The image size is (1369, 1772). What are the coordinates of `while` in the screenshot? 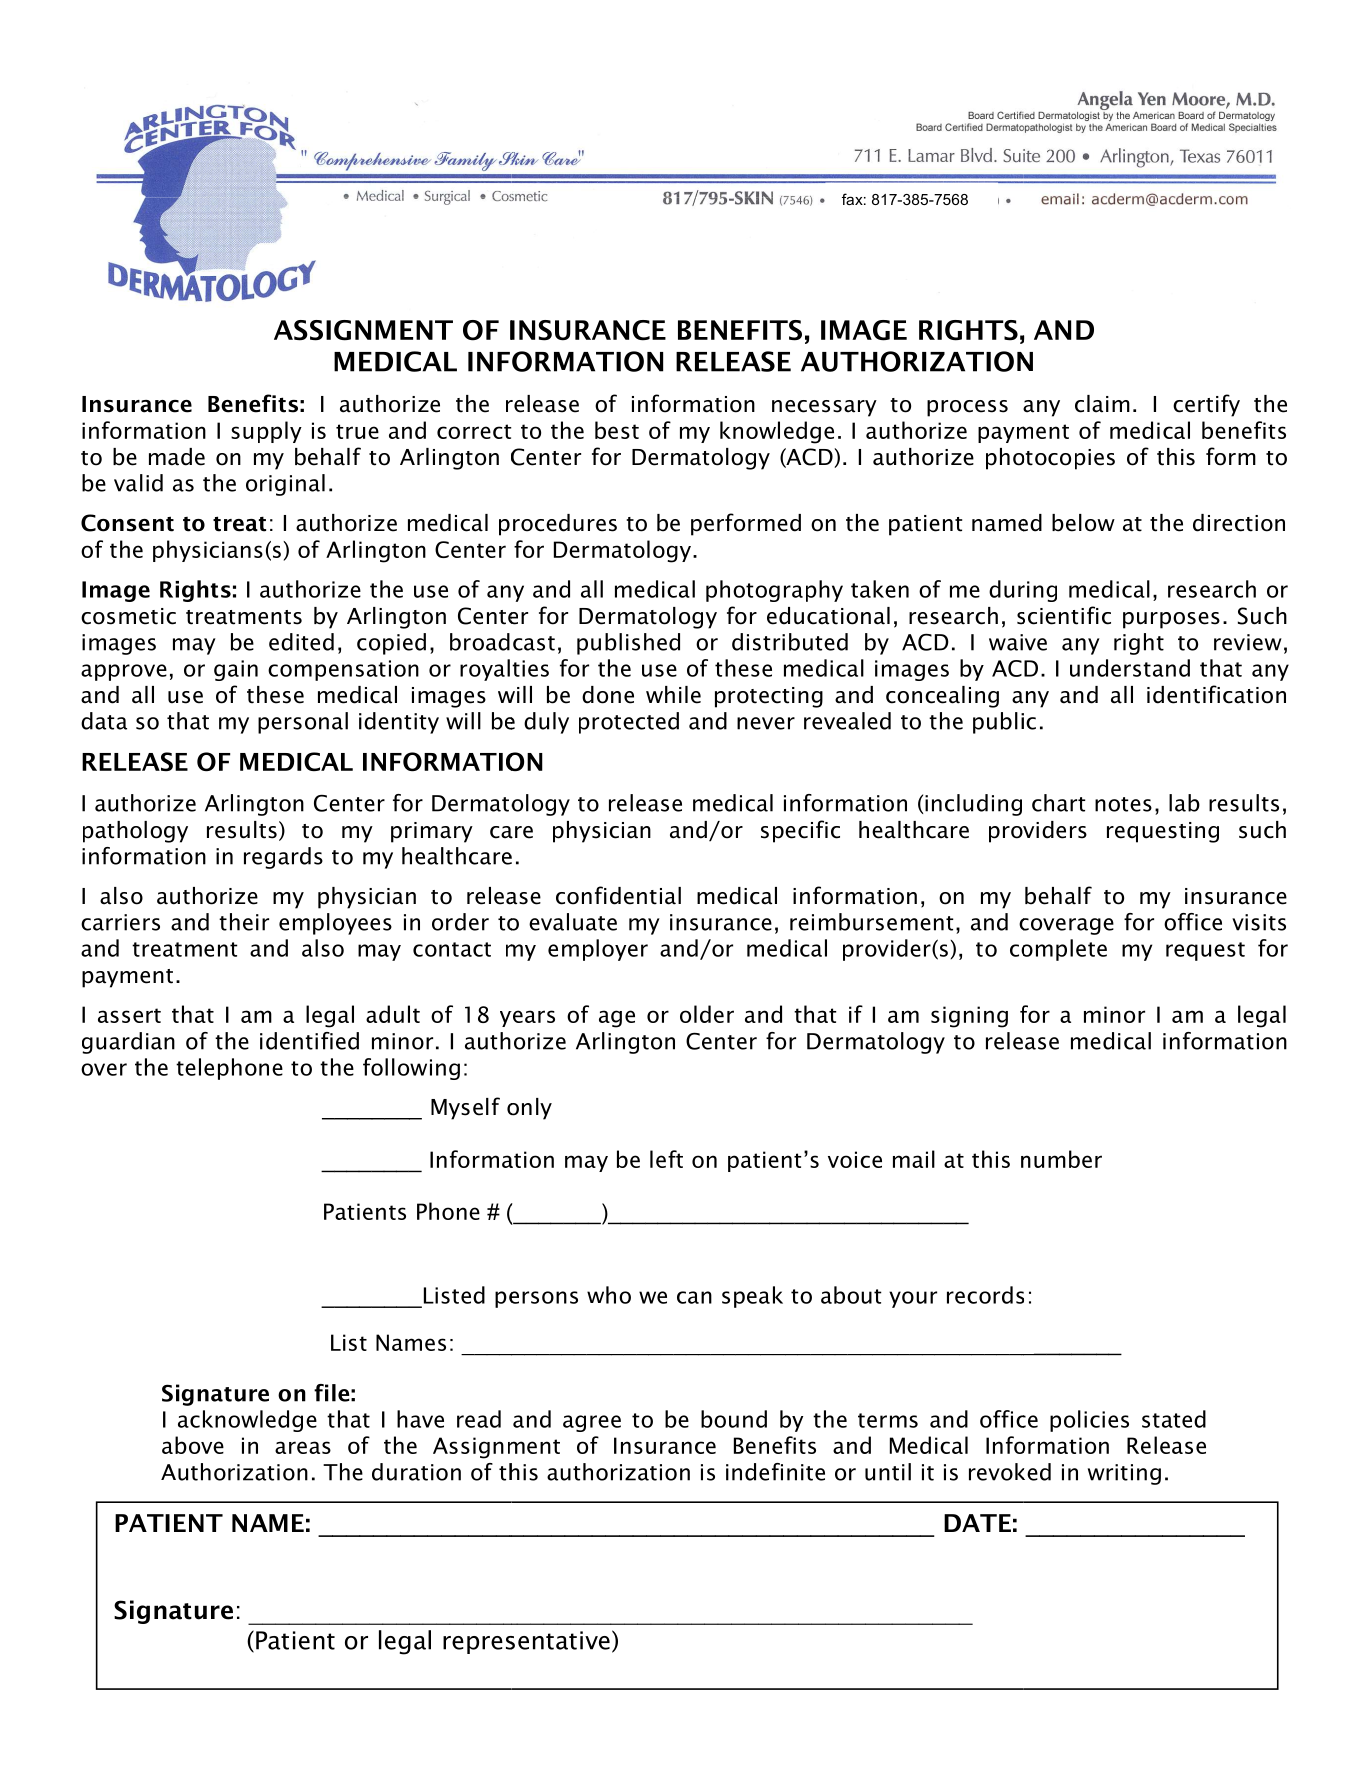 It's located at (673, 695).
